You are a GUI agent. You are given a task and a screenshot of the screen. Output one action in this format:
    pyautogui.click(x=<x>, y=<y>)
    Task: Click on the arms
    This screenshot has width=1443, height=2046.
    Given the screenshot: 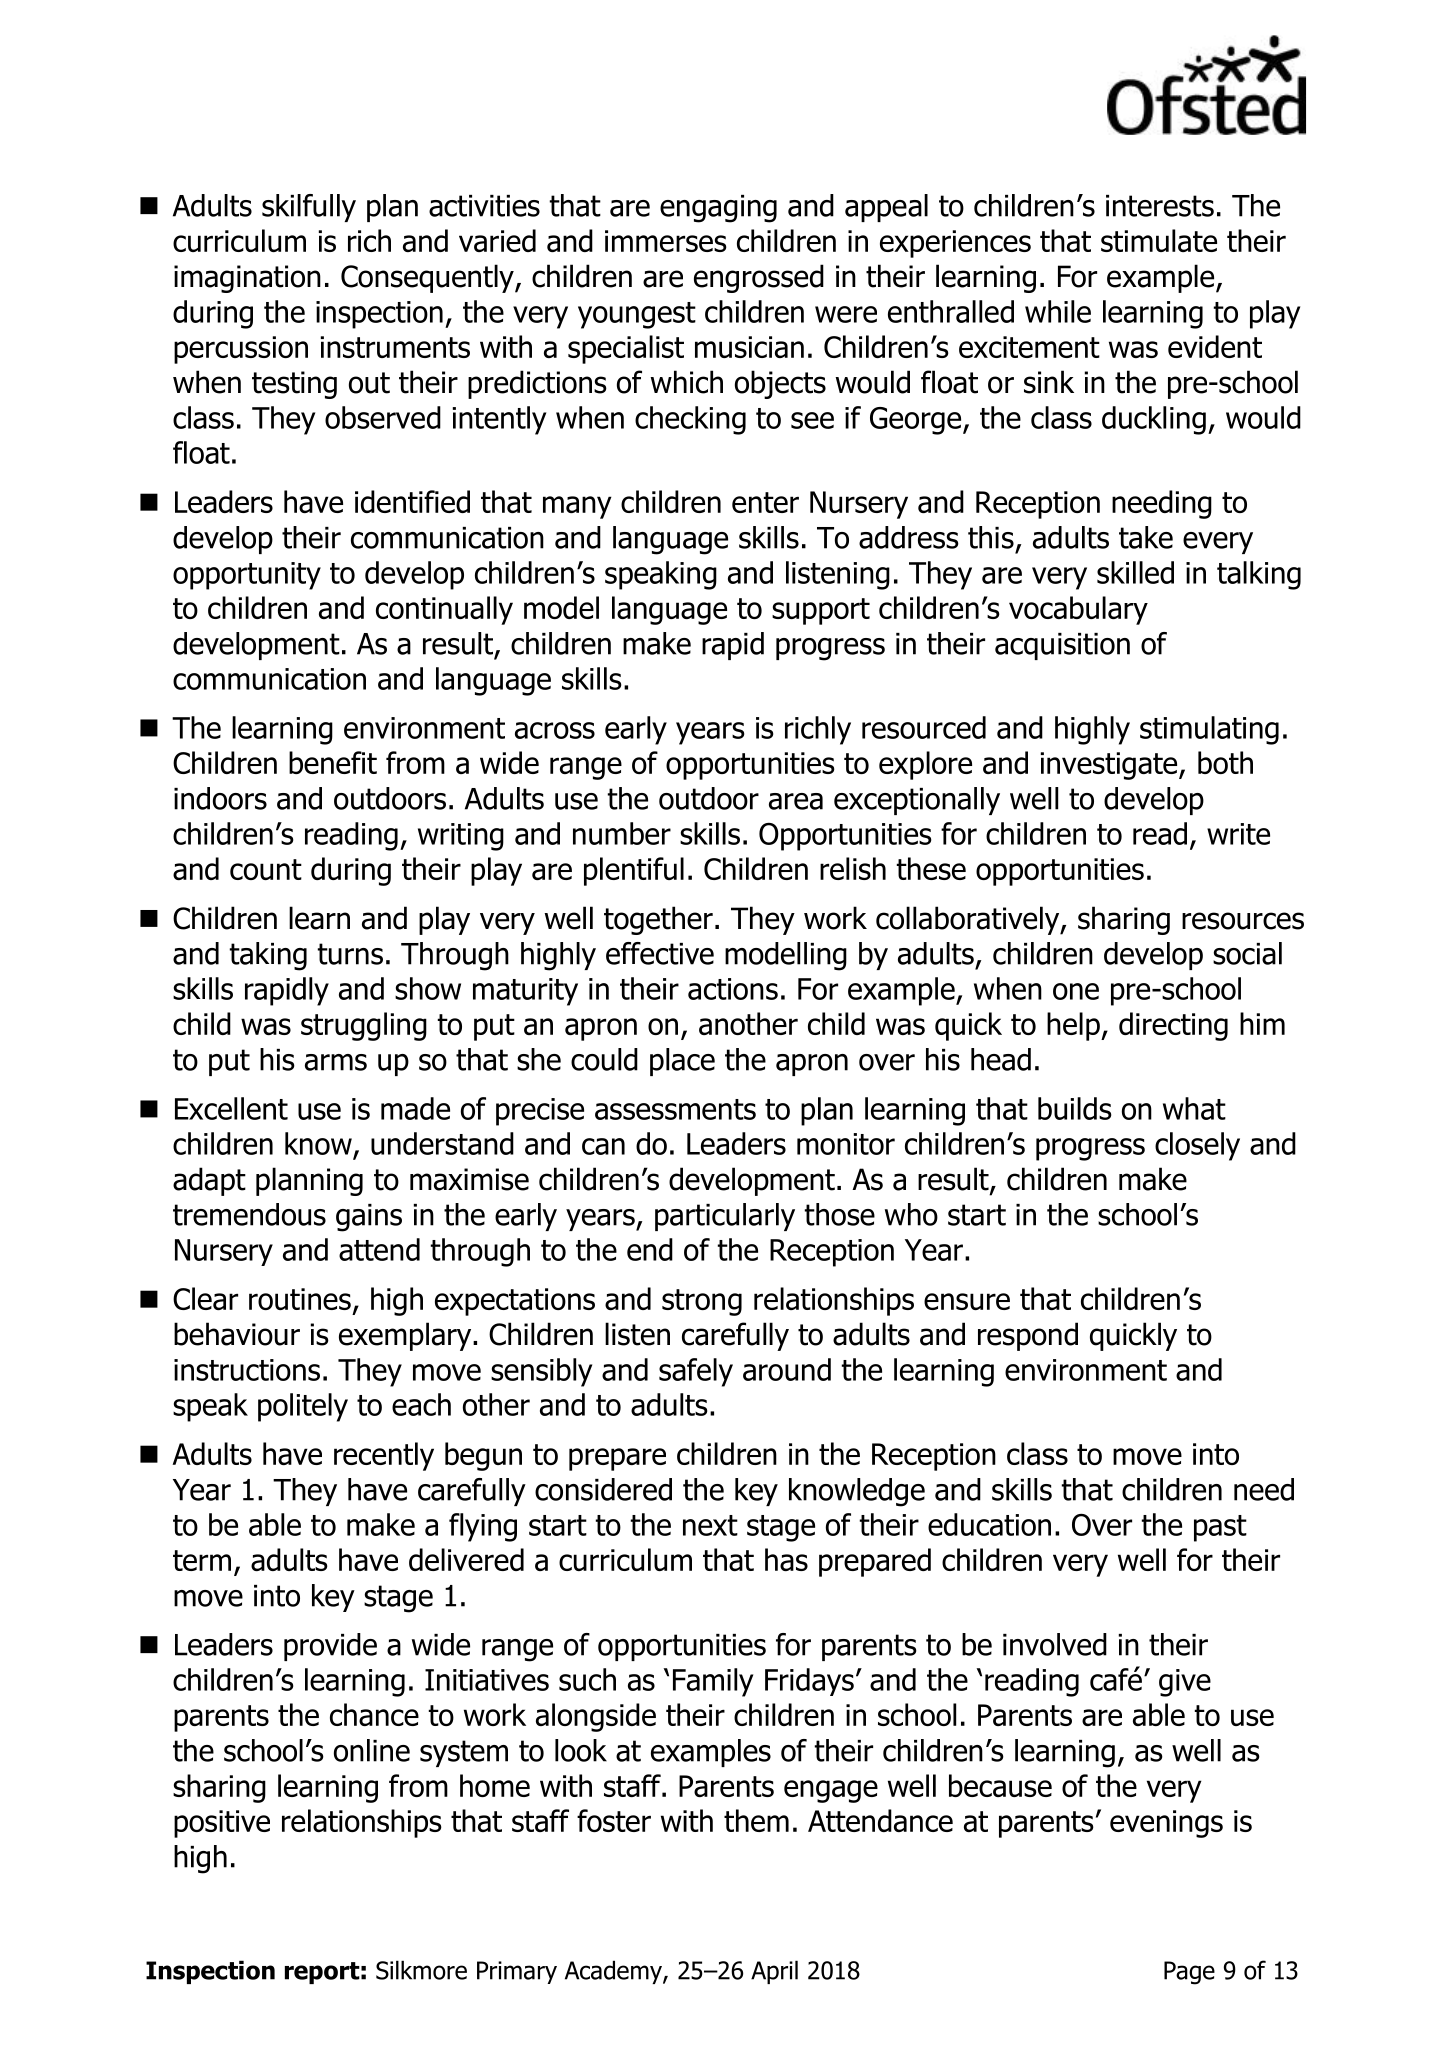 What is the action you would take?
    pyautogui.click(x=336, y=1062)
